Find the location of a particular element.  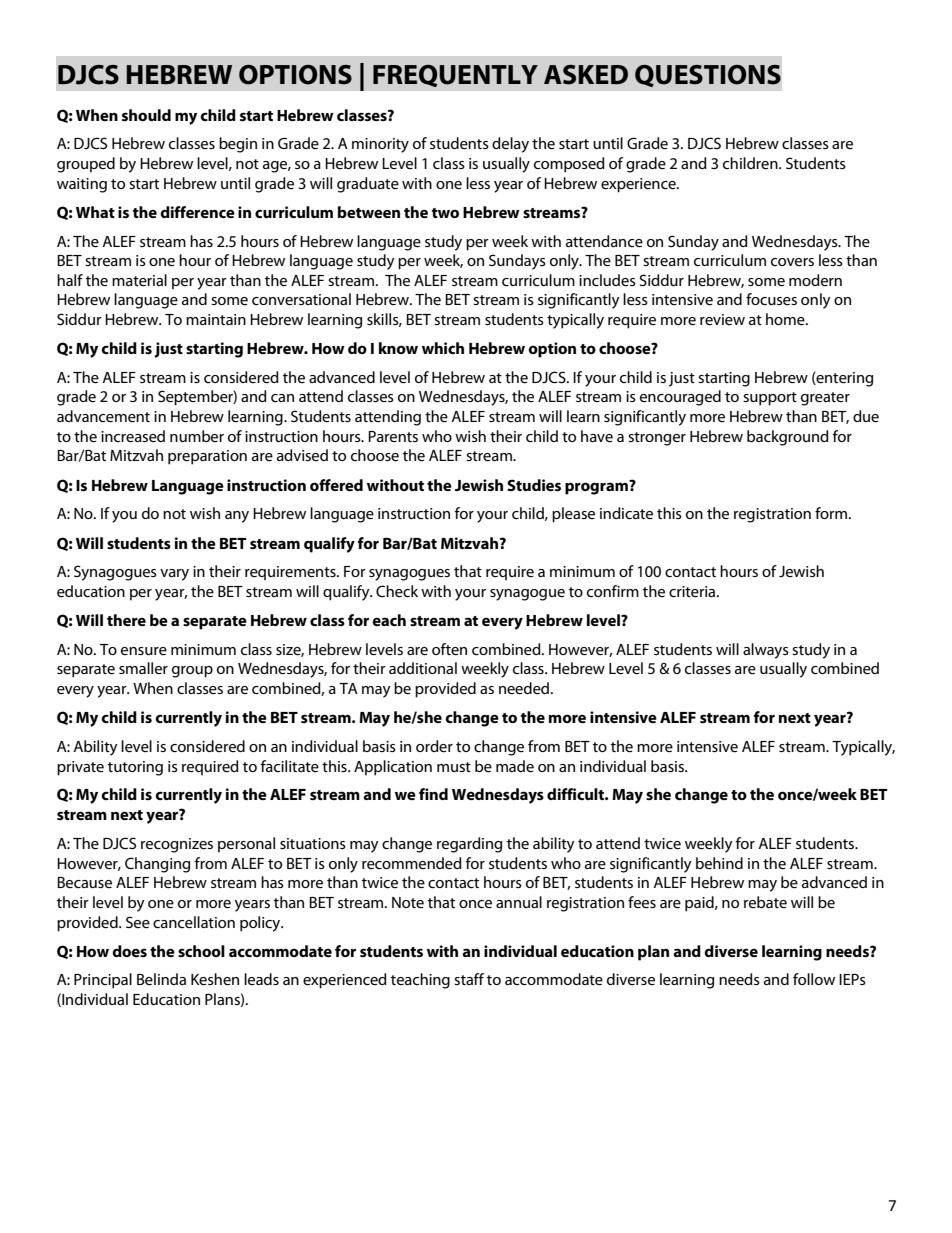

form is located at coordinates (832, 513).
